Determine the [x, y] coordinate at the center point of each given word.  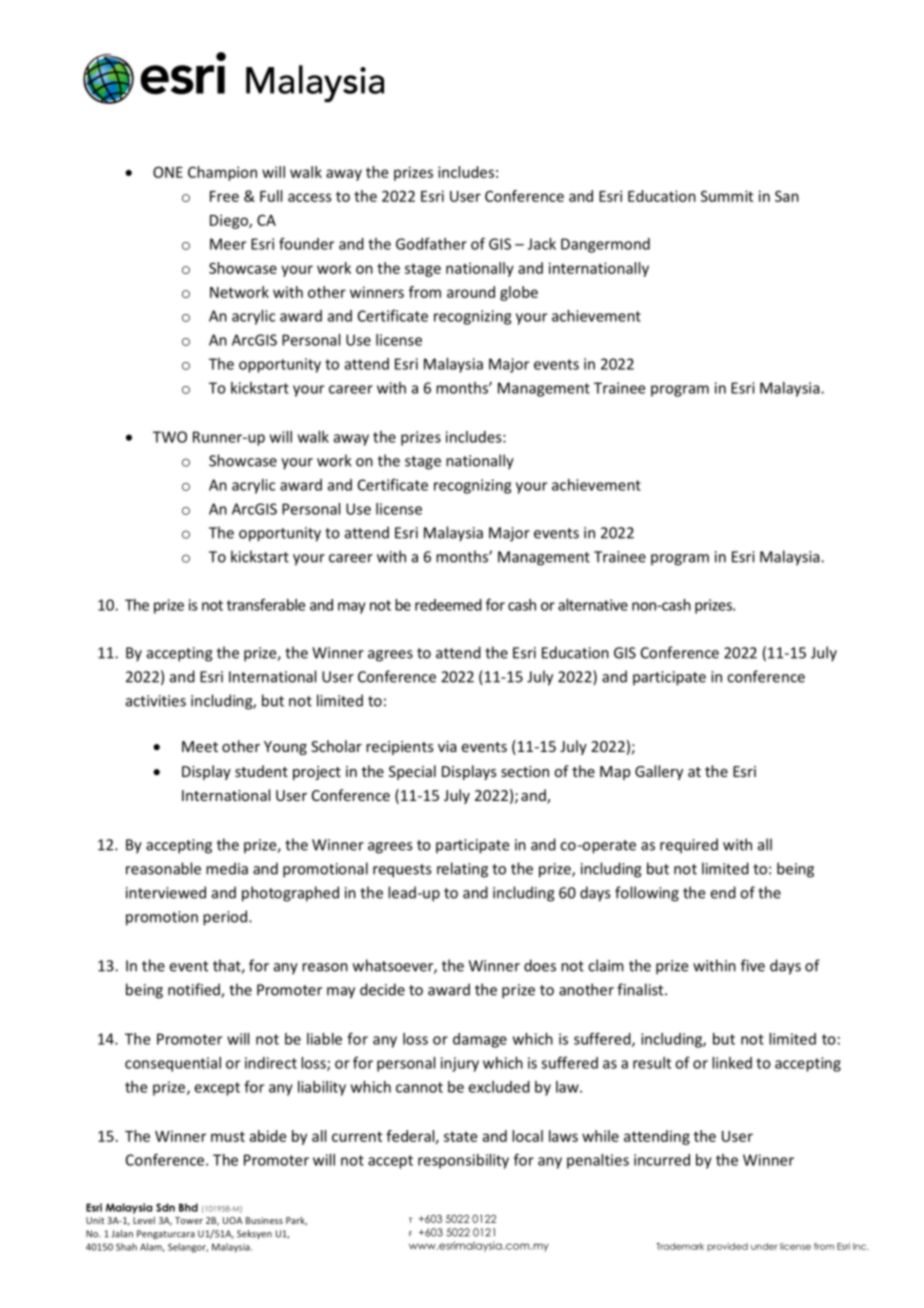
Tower [189, 1220]
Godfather [431, 244]
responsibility [463, 1161]
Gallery [659, 772]
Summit [727, 196]
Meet [200, 746]
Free [224, 196]
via [447, 746]
